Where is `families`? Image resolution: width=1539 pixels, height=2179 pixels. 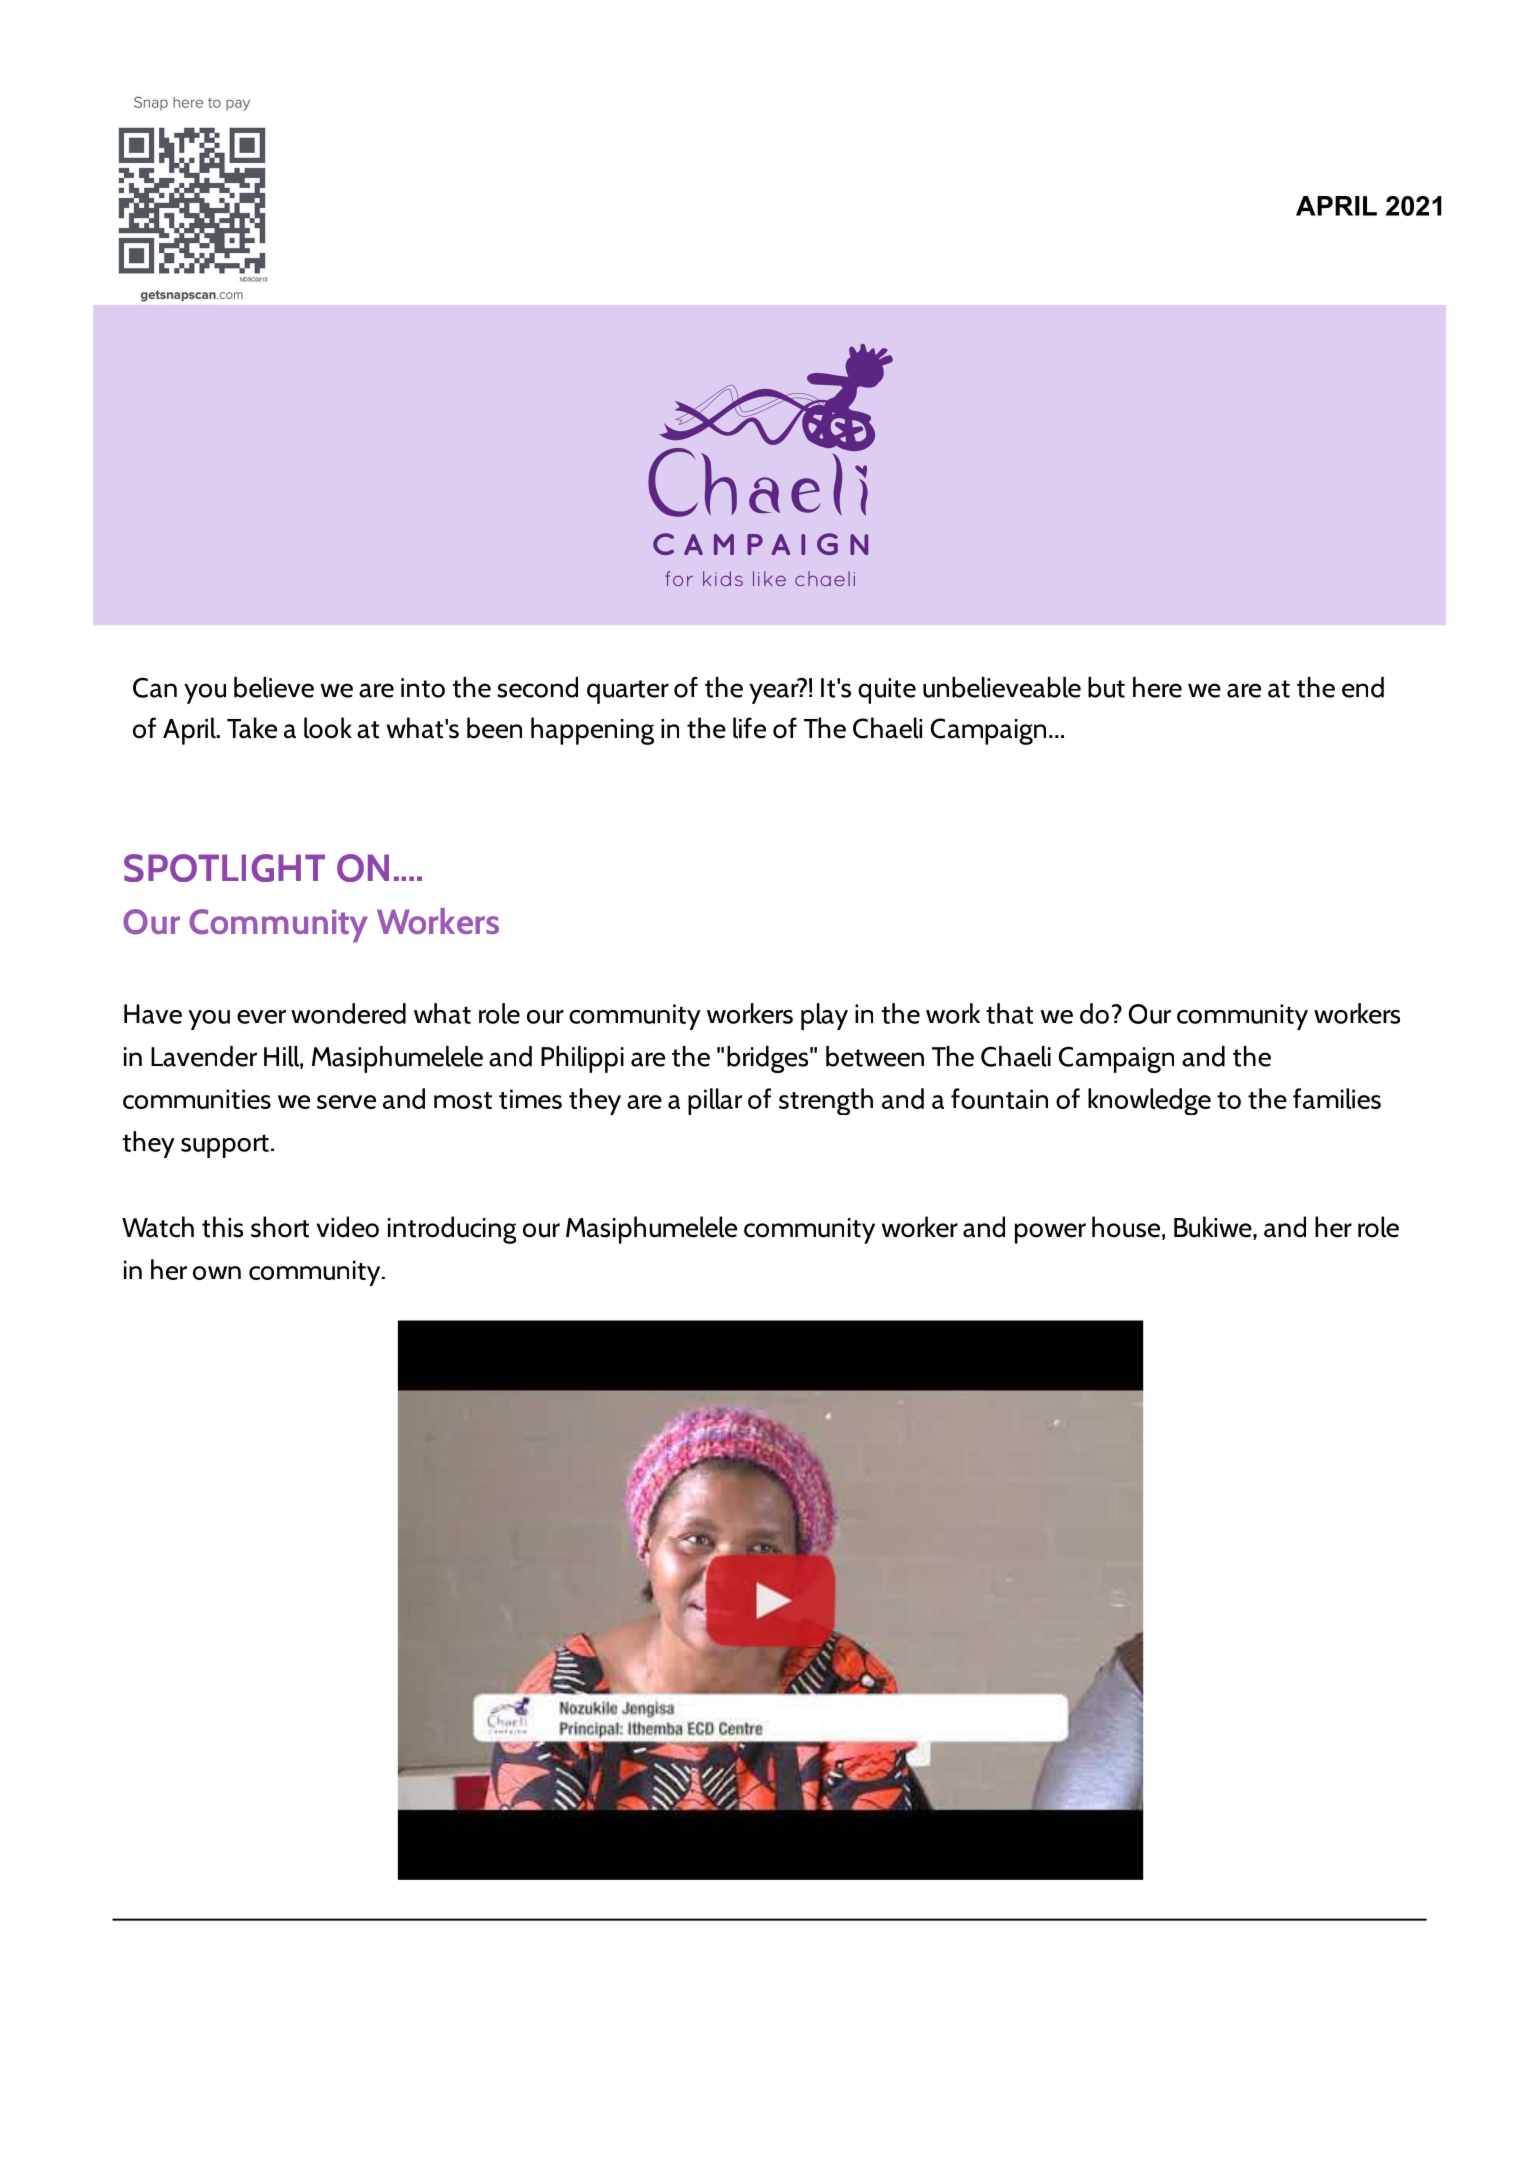
families is located at coordinates (1337, 1098).
